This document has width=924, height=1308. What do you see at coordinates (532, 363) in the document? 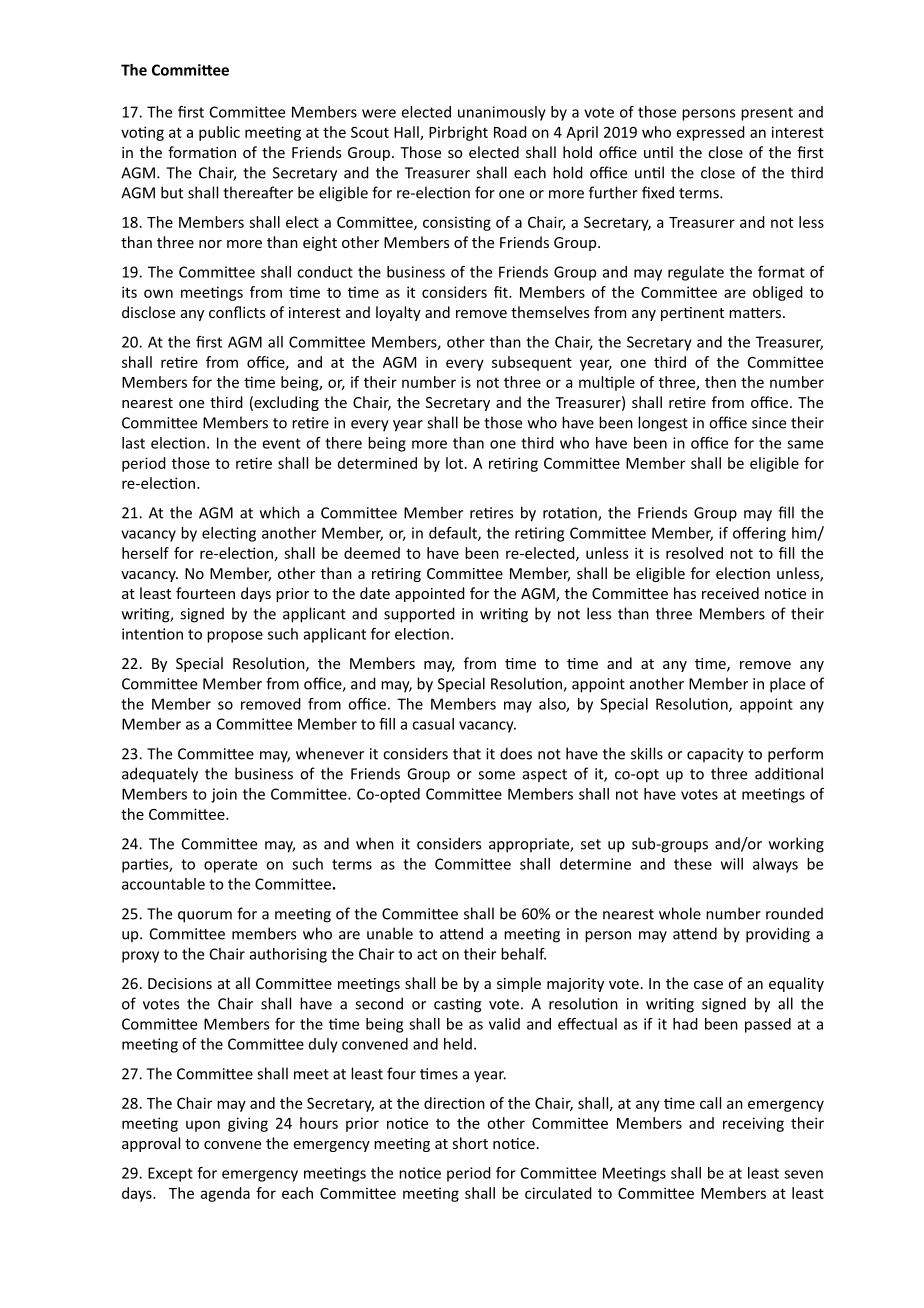
I see `subsequent` at bounding box center [532, 363].
